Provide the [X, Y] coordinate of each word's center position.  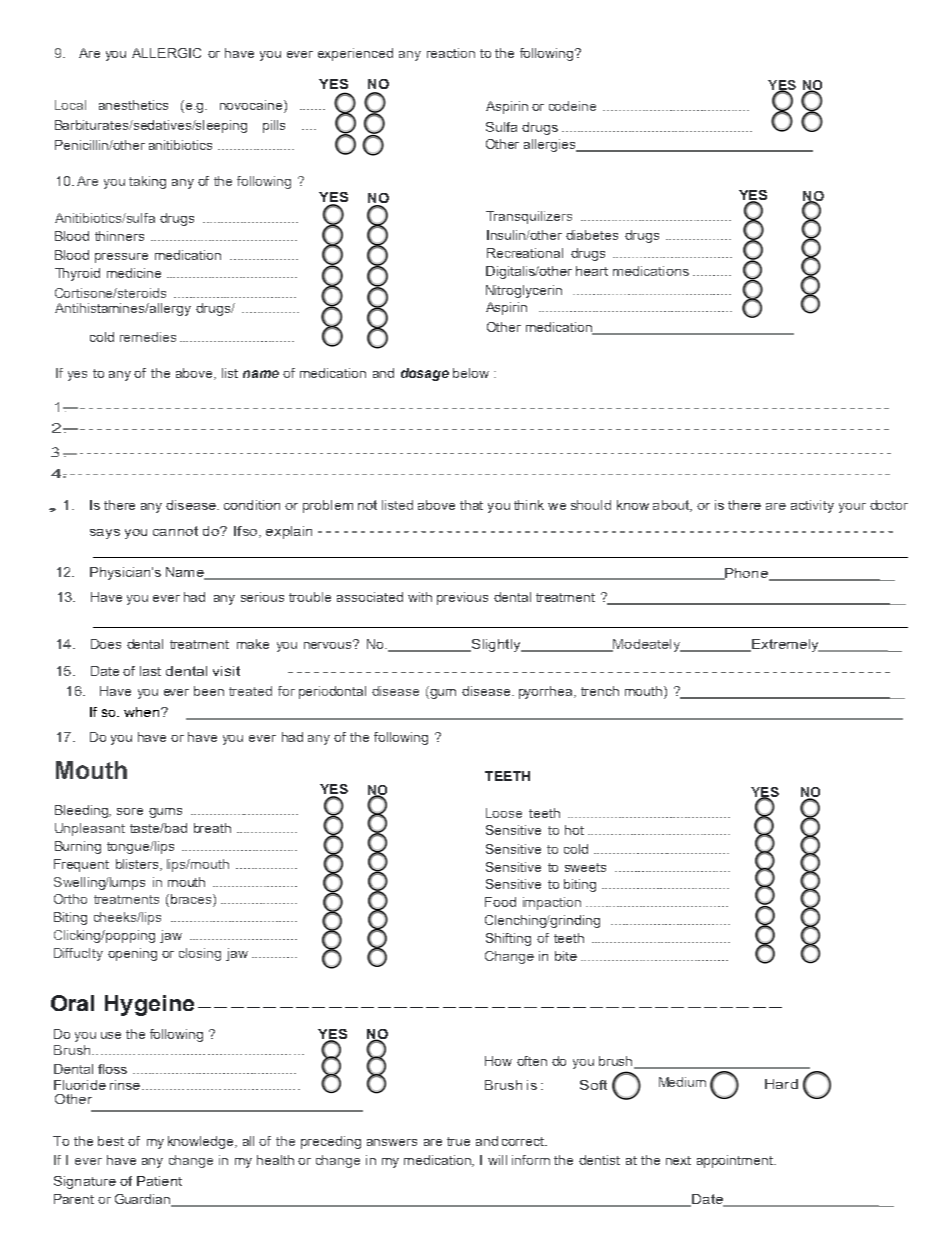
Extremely [785, 645]
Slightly [496, 645]
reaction [451, 53]
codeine [572, 106]
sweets [585, 867]
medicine [134, 273]
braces [191, 900]
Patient [159, 1181]
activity [812, 506]
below [471, 373]
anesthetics [133, 105]
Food [500, 902]
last [150, 671]
